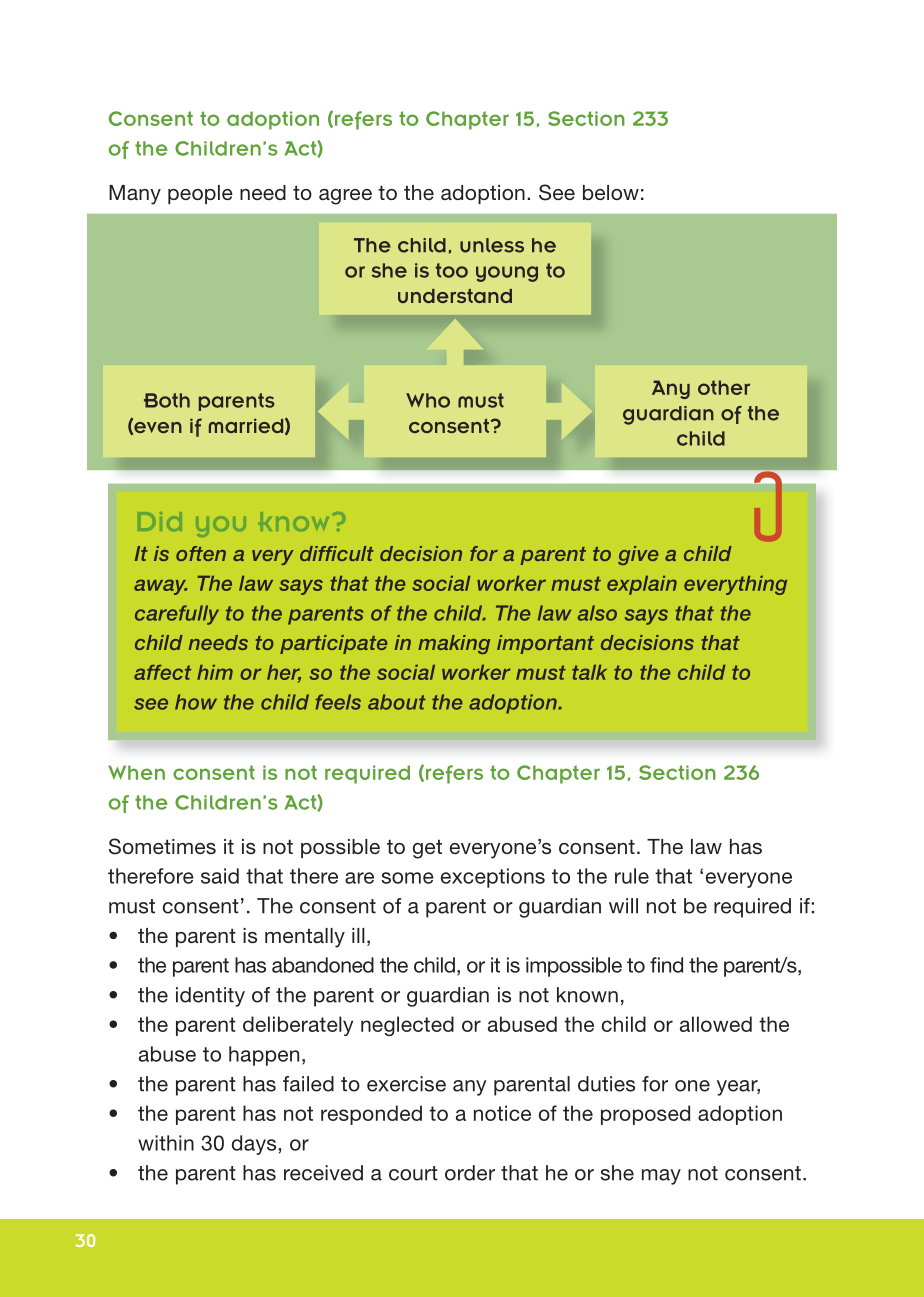  What do you see at coordinates (220, 876) in the image?
I see `said` at bounding box center [220, 876].
